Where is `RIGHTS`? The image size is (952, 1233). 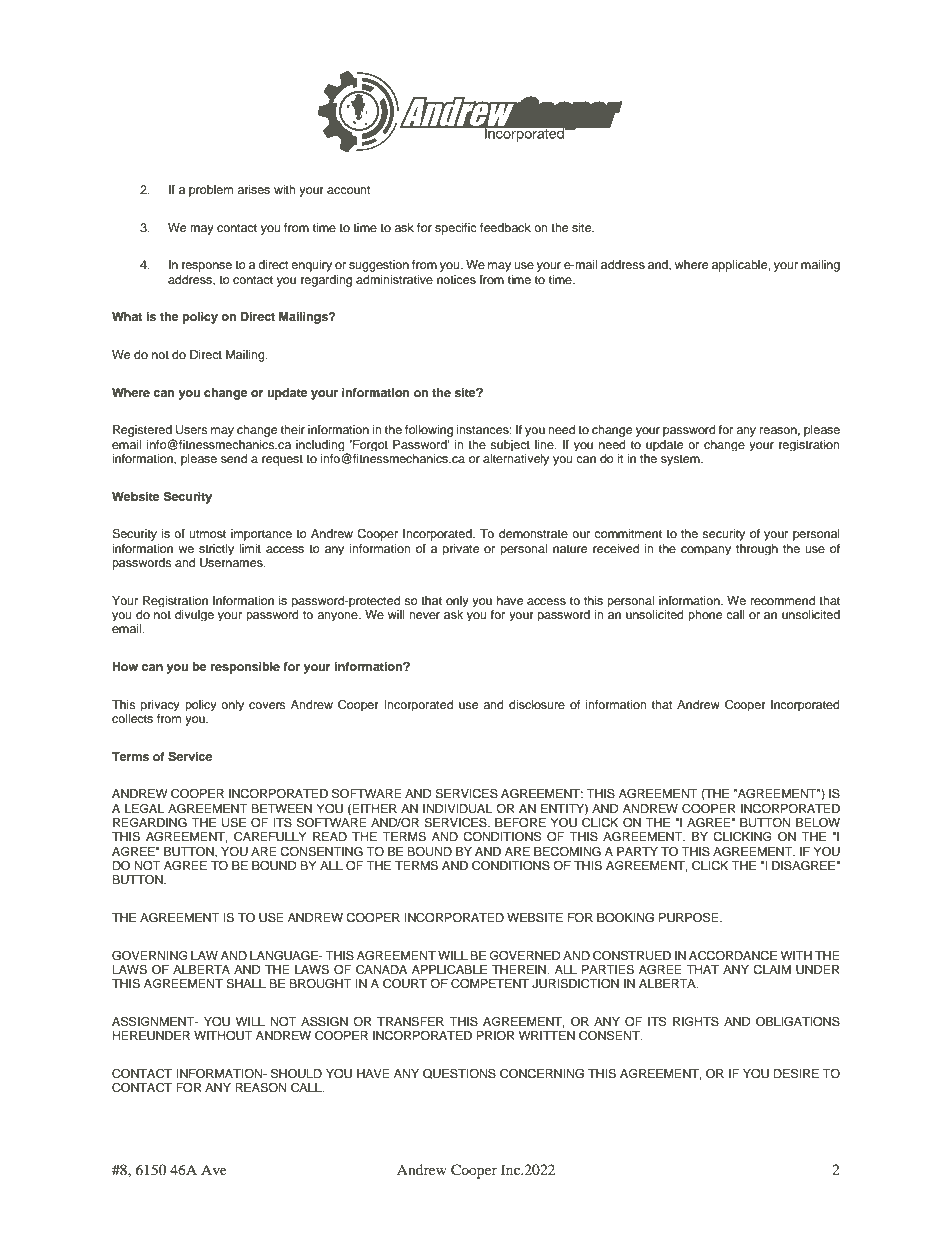 RIGHTS is located at coordinates (696, 1021).
